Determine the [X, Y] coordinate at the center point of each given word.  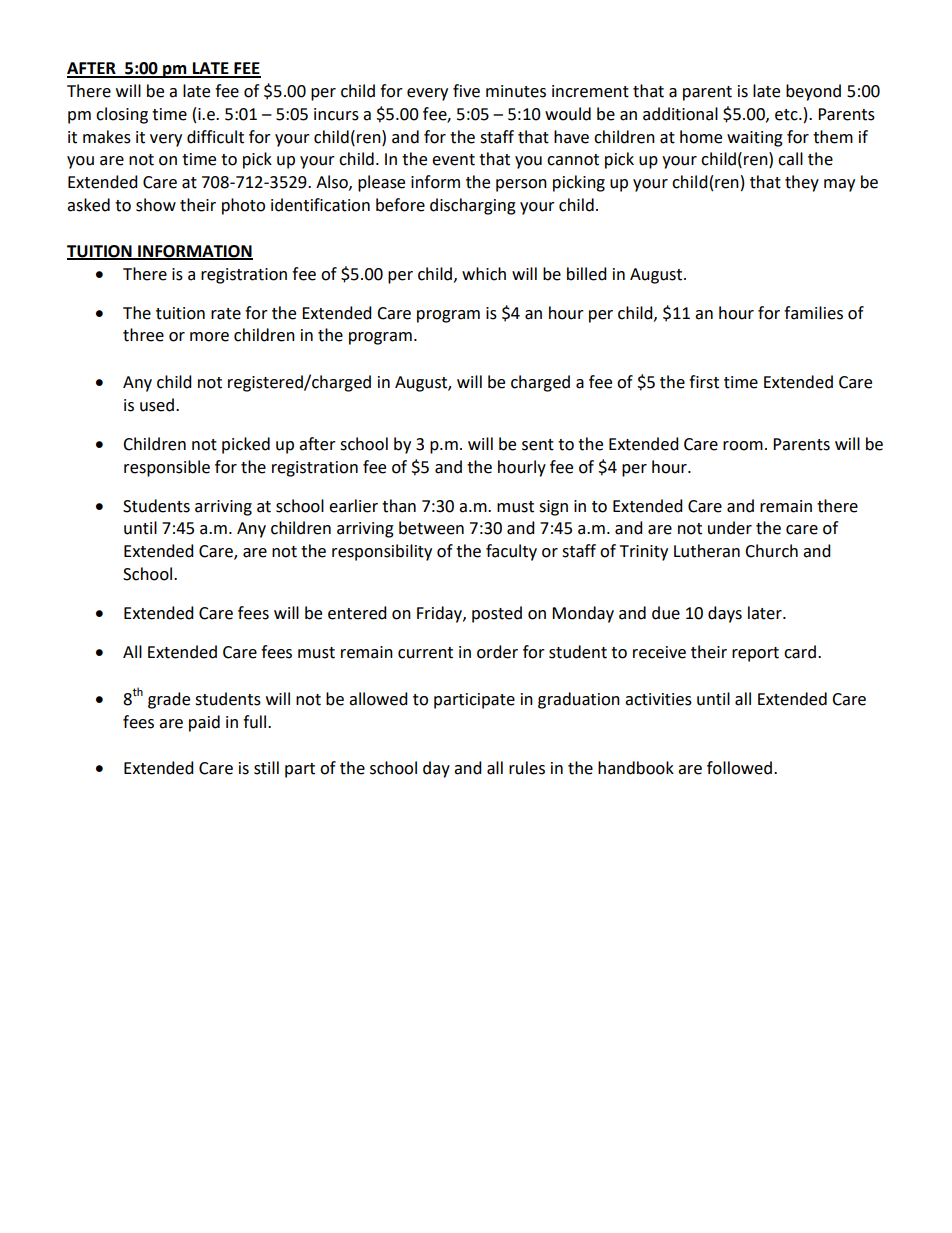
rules [527, 768]
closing [122, 115]
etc [787, 115]
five [466, 91]
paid [204, 723]
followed [739, 768]
